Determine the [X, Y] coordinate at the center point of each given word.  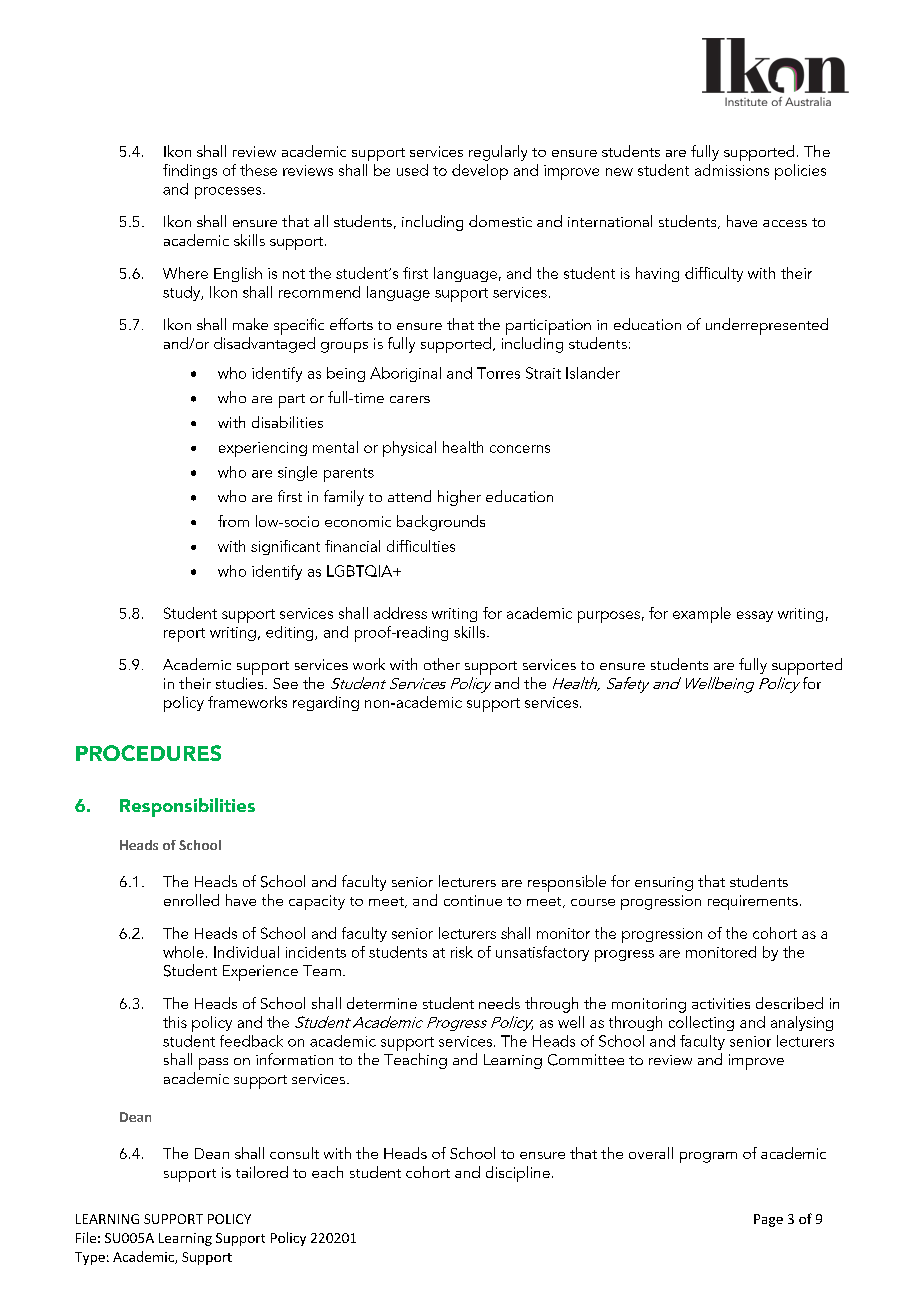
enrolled [191, 900]
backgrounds [441, 523]
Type [90, 1258]
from [233, 521]
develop [480, 172]
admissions [732, 170]
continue [473, 900]
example [702, 615]
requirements [753, 902]
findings [190, 171]
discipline [518, 1174]
